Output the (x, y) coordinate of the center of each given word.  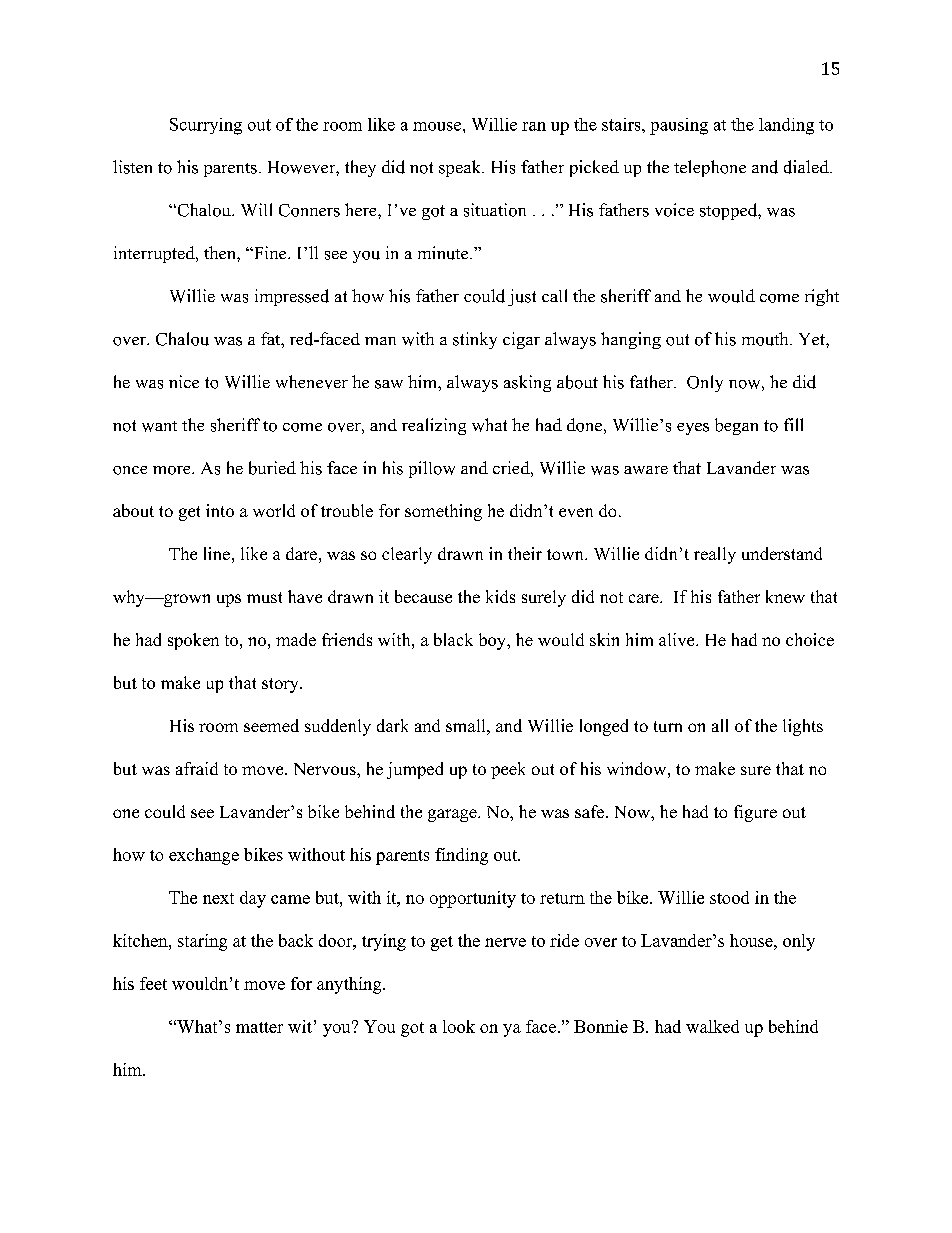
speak (461, 168)
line (217, 553)
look (459, 1026)
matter (259, 1027)
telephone (710, 168)
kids (500, 596)
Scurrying (206, 126)
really (715, 555)
